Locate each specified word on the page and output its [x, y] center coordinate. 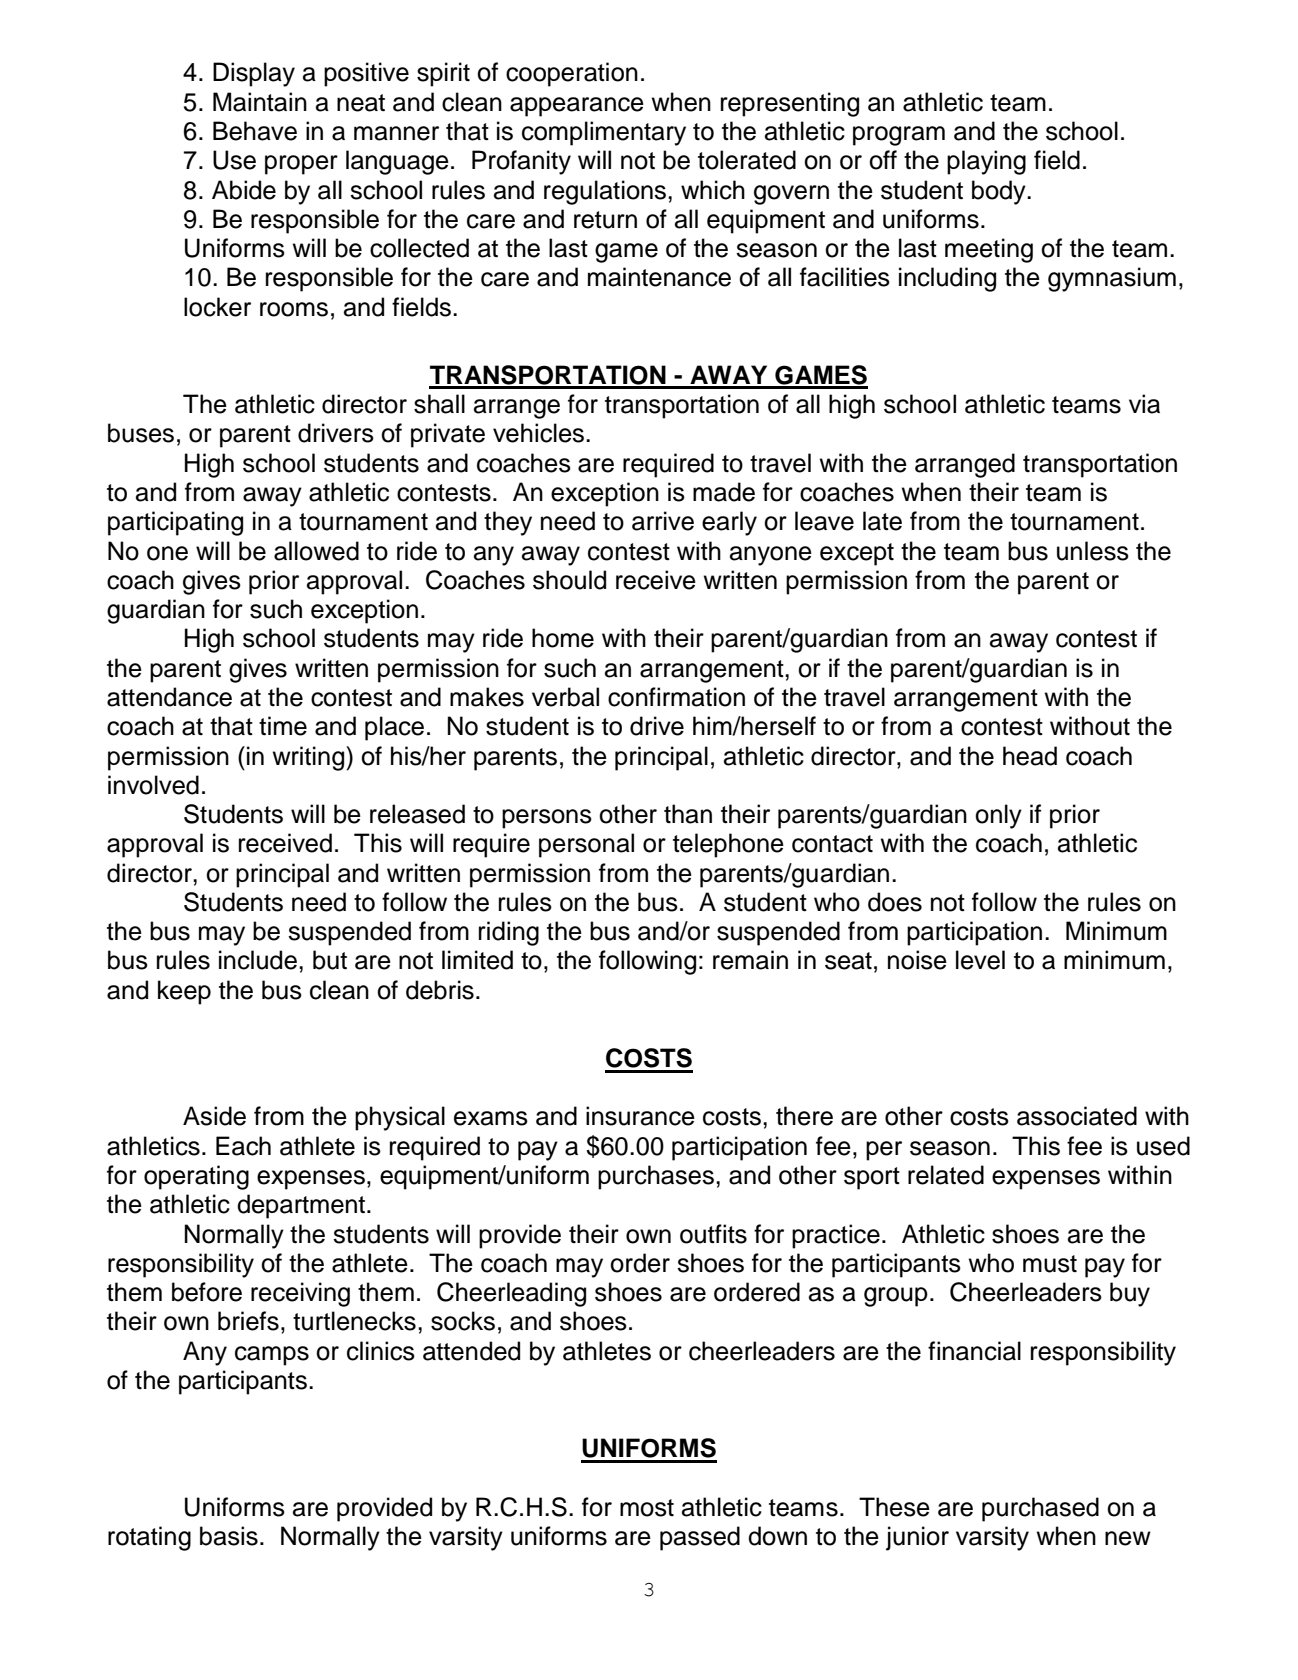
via [1144, 404]
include [258, 960]
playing [986, 162]
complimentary [604, 133]
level [980, 960]
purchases [656, 1177]
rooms [294, 309]
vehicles [540, 433]
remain [750, 960]
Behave [255, 131]
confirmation [676, 697]
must [1050, 1264]
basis [229, 1536]
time [283, 726]
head [1030, 756]
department [302, 1206]
